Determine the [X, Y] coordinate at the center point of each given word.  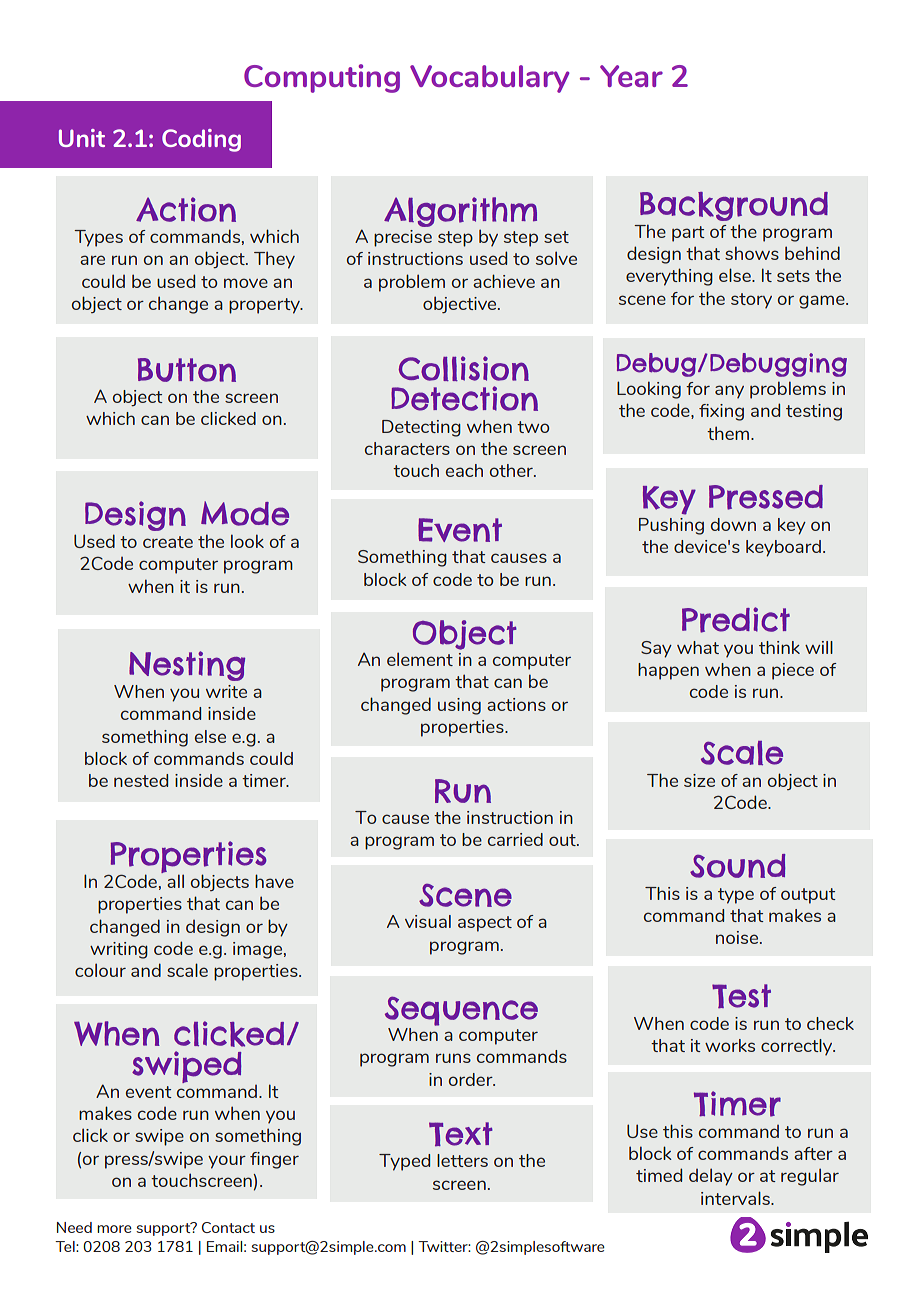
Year [631, 76]
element [420, 659]
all [175, 881]
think [779, 647]
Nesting [187, 666]
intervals [736, 1198]
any [729, 392]
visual [428, 921]
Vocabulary [490, 79]
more [114, 1229]
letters [462, 1160]
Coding [201, 140]
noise [738, 937]
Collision [464, 368]
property [265, 306]
